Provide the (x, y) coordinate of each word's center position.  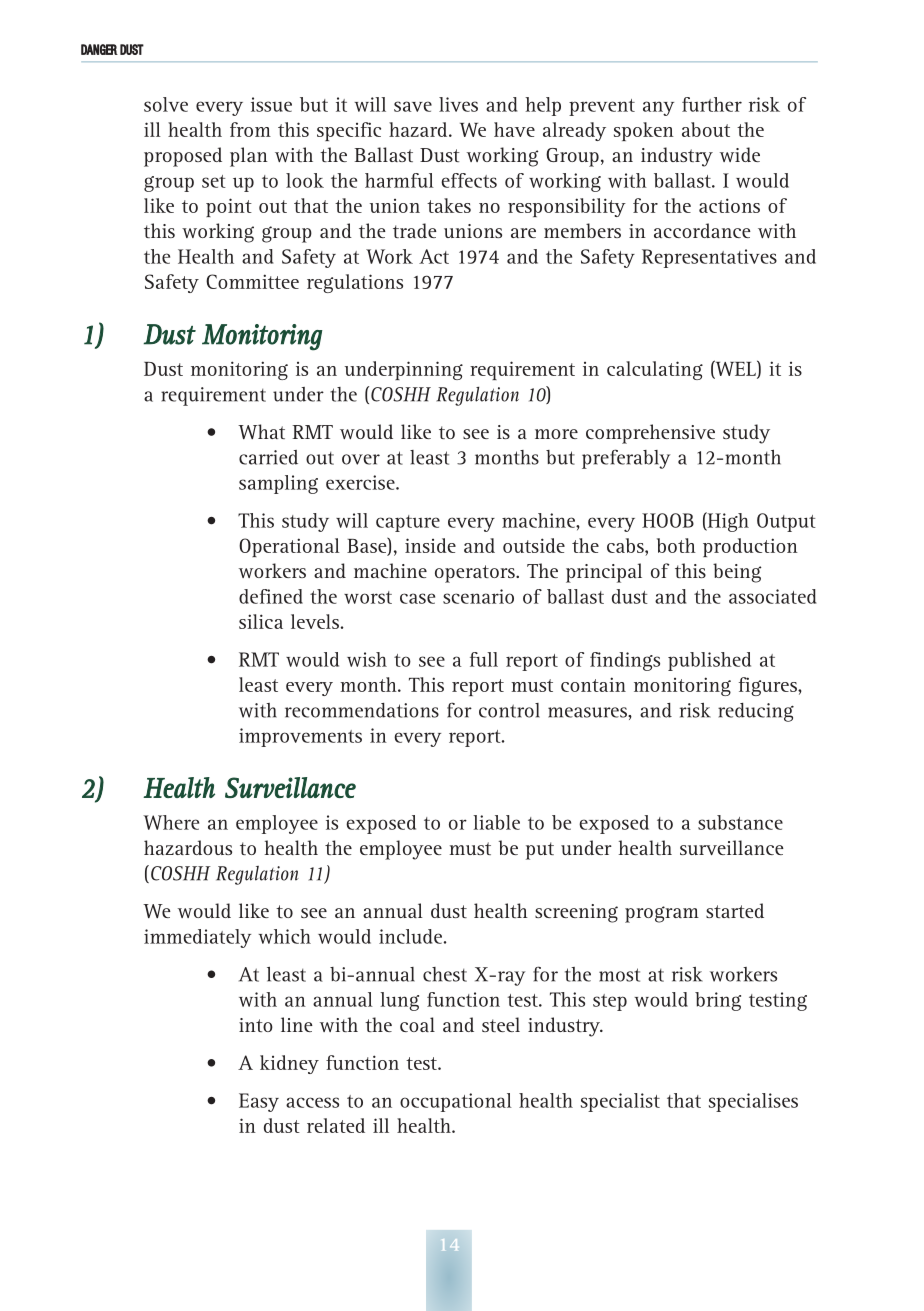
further (712, 104)
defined (271, 596)
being (737, 573)
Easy (259, 1102)
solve (166, 104)
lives (458, 104)
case (417, 598)
